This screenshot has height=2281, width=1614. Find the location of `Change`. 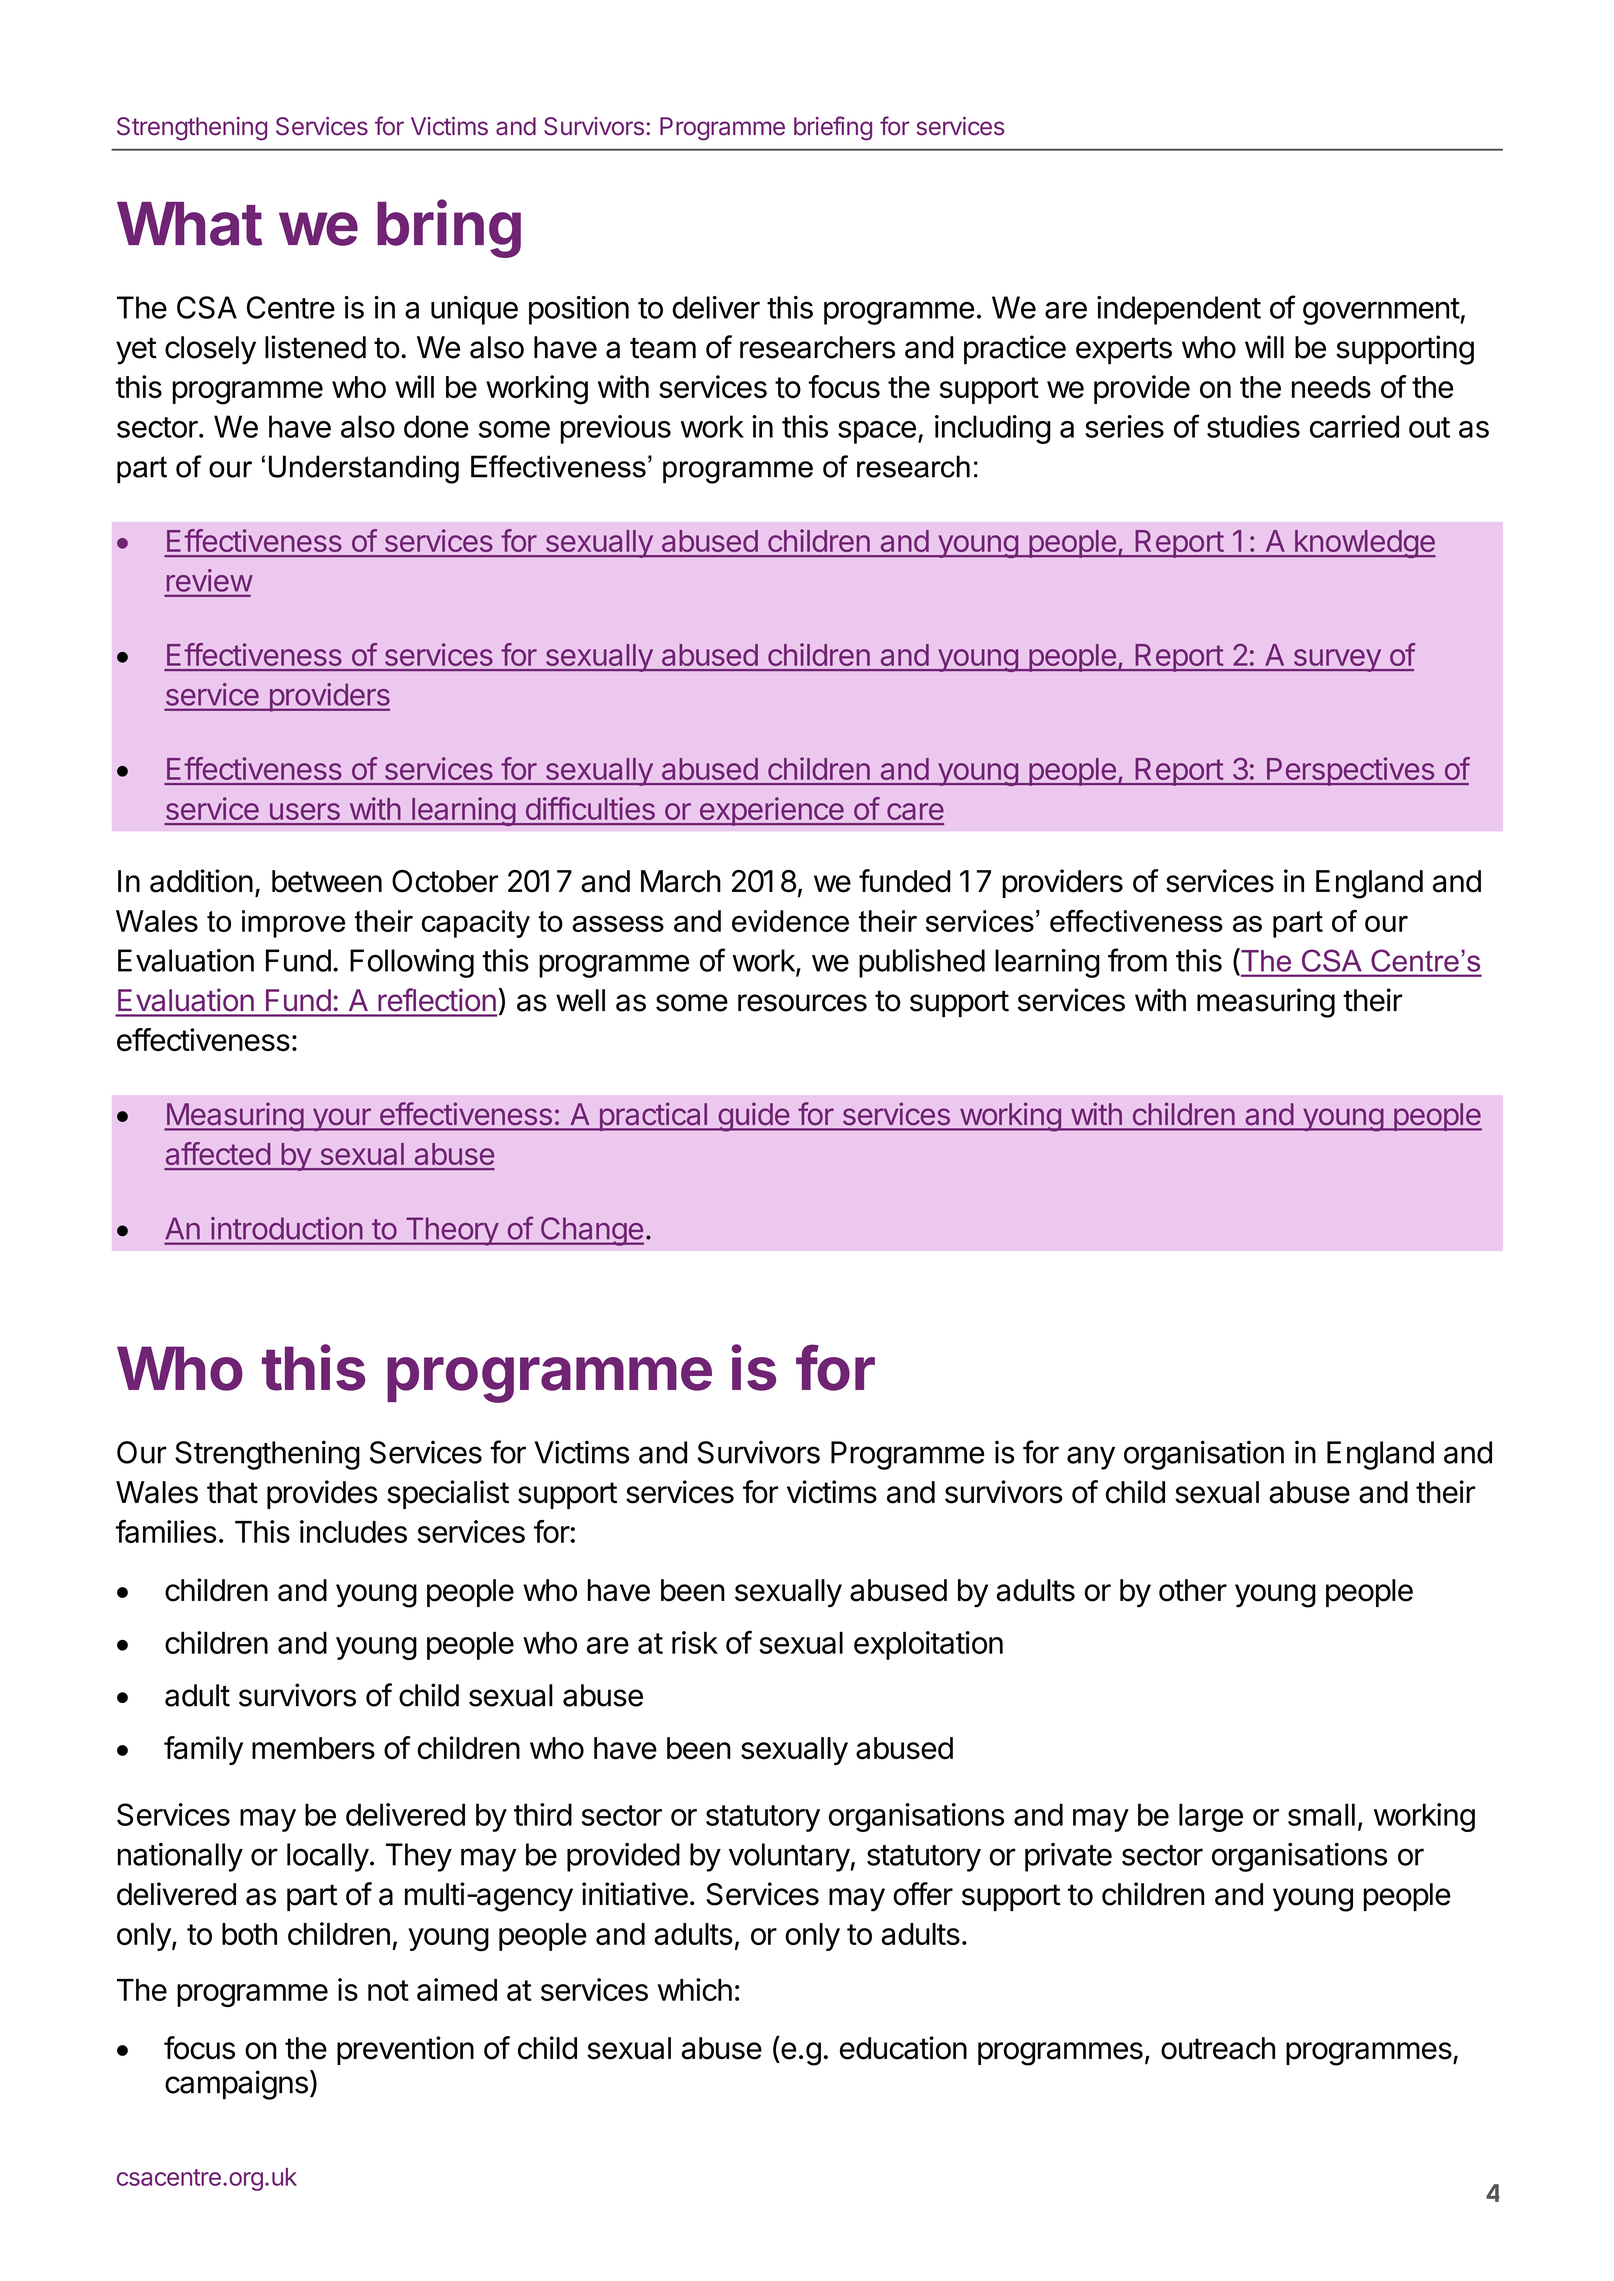

Change is located at coordinates (591, 1231).
